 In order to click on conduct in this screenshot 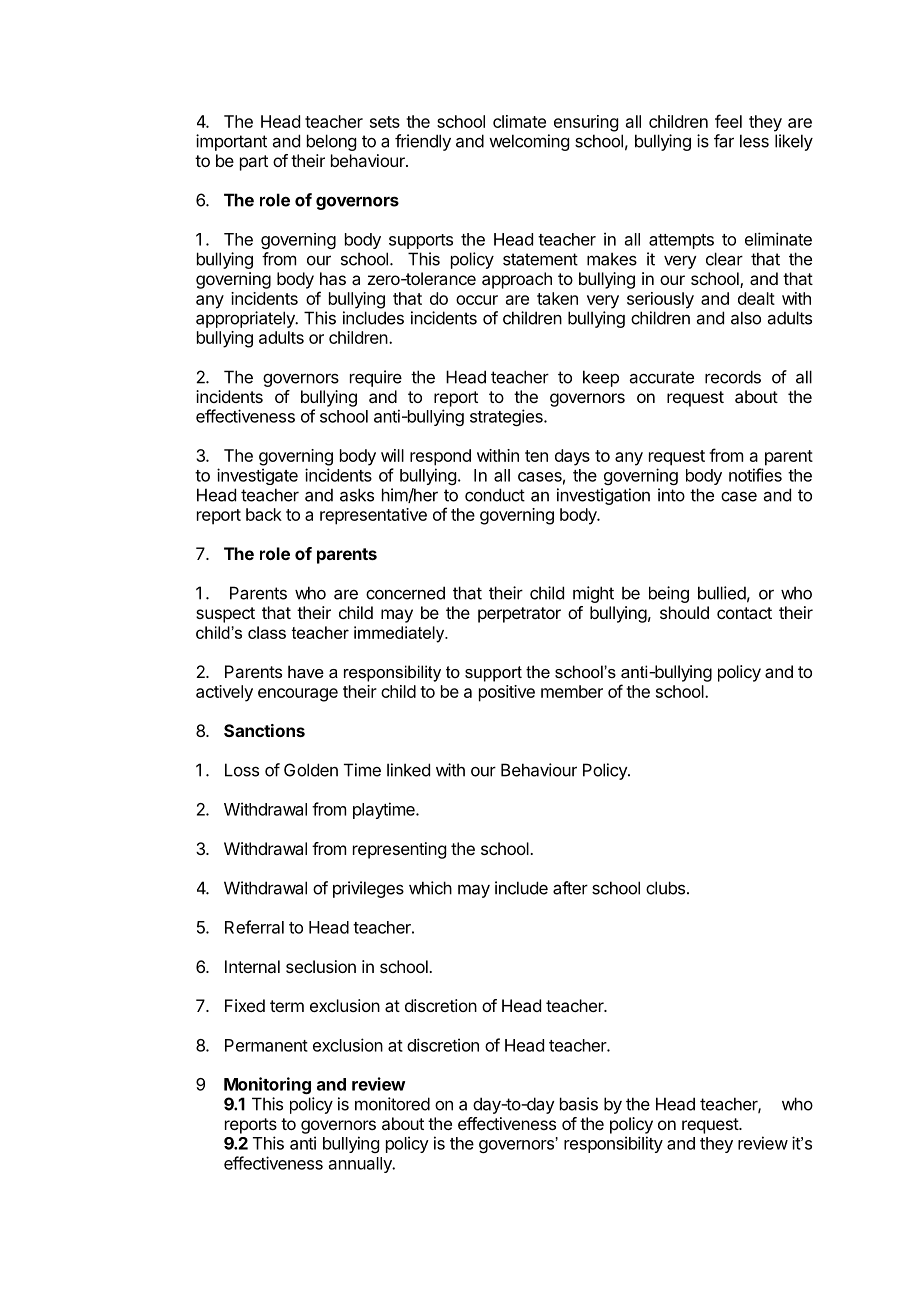, I will do `click(495, 495)`.
